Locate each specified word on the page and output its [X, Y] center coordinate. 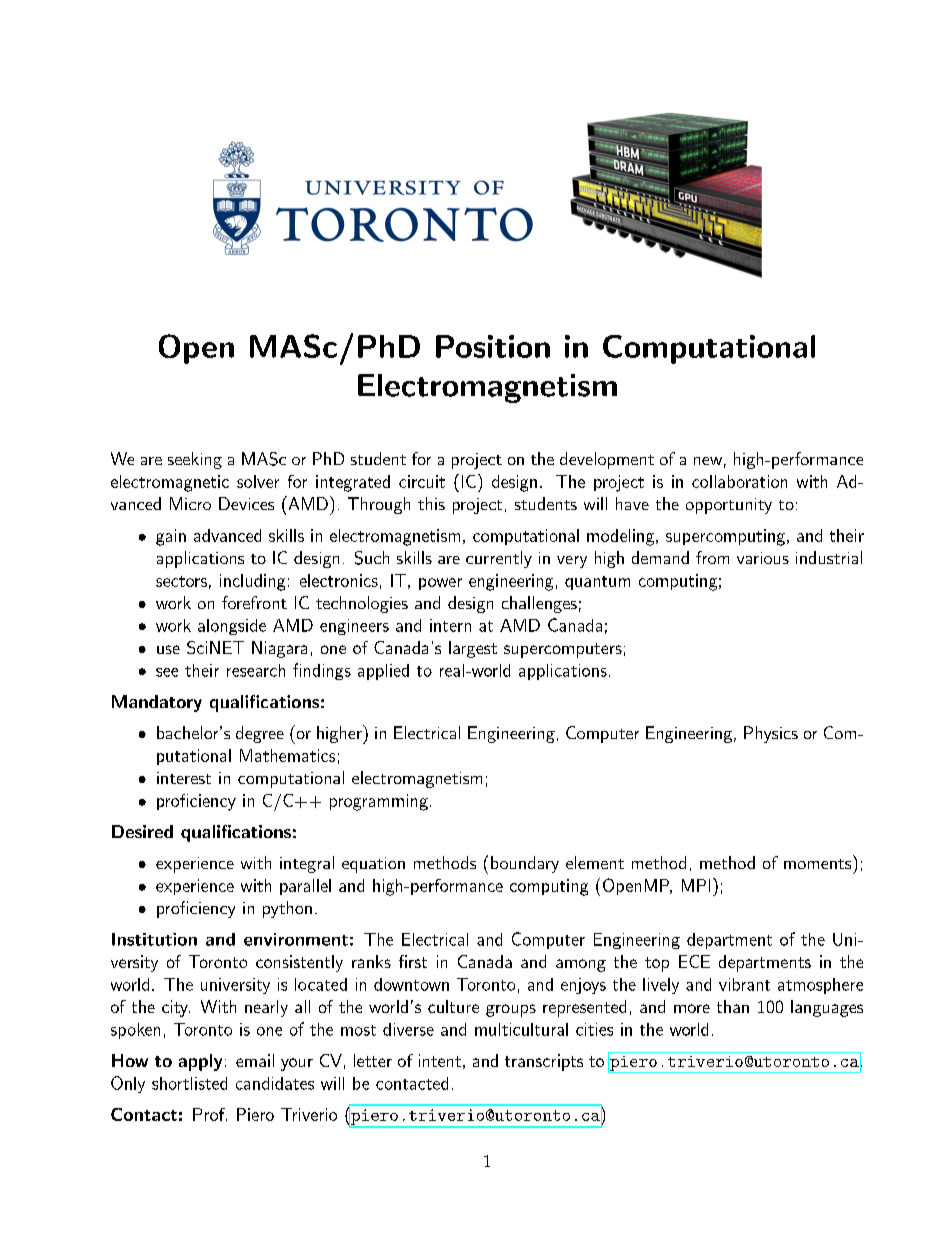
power [440, 584]
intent [440, 1060]
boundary [525, 864]
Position [493, 346]
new [708, 461]
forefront [254, 602]
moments [817, 864]
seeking [195, 460]
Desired [142, 831]
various [763, 558]
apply [200, 1062]
